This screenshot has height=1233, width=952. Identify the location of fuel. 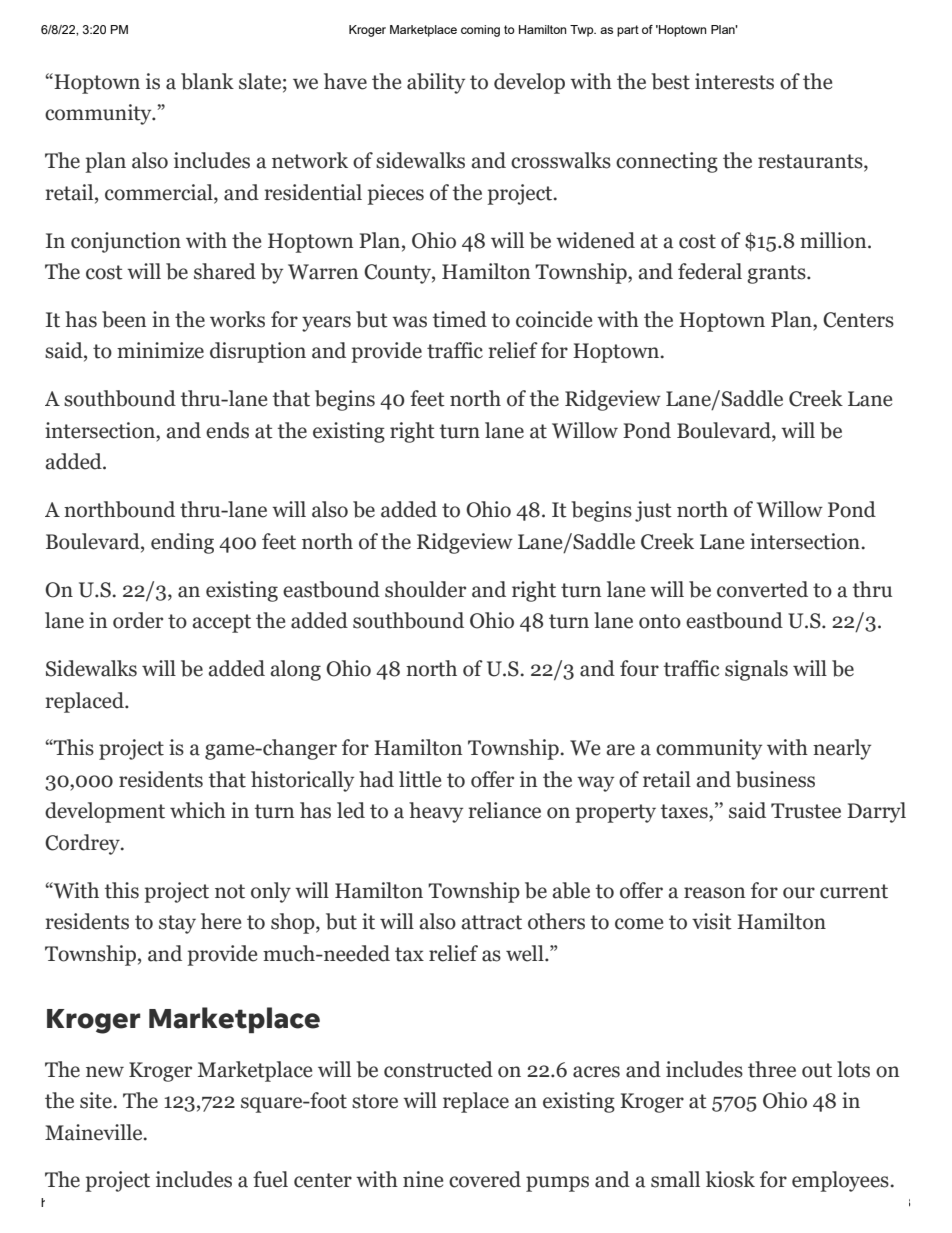
(270, 1179).
